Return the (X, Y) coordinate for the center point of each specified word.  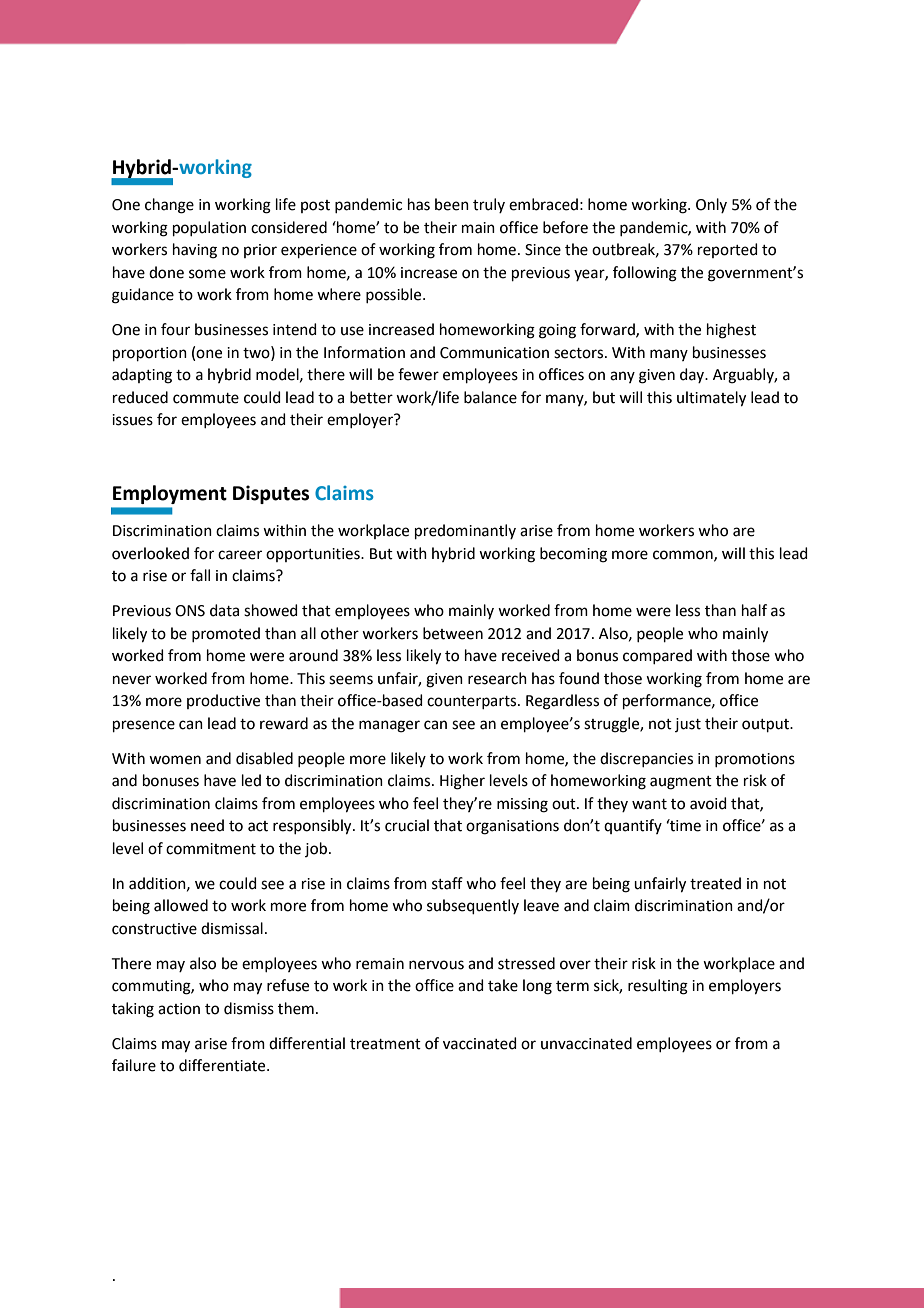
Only (711, 205)
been (452, 204)
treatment (385, 1044)
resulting (658, 987)
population (209, 228)
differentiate (223, 1065)
